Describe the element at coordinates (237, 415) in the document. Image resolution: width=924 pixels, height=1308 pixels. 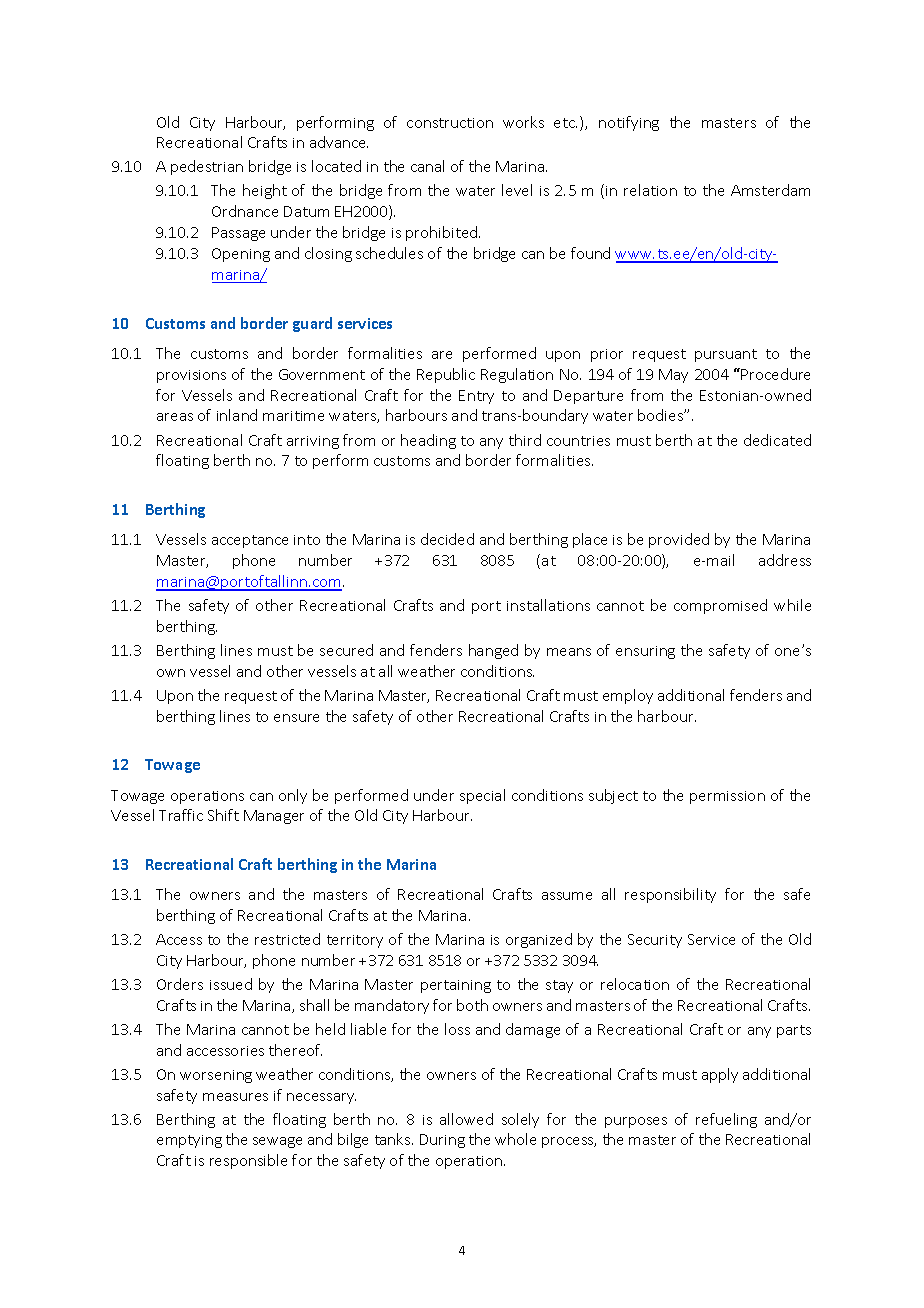
I see `inland` at that location.
